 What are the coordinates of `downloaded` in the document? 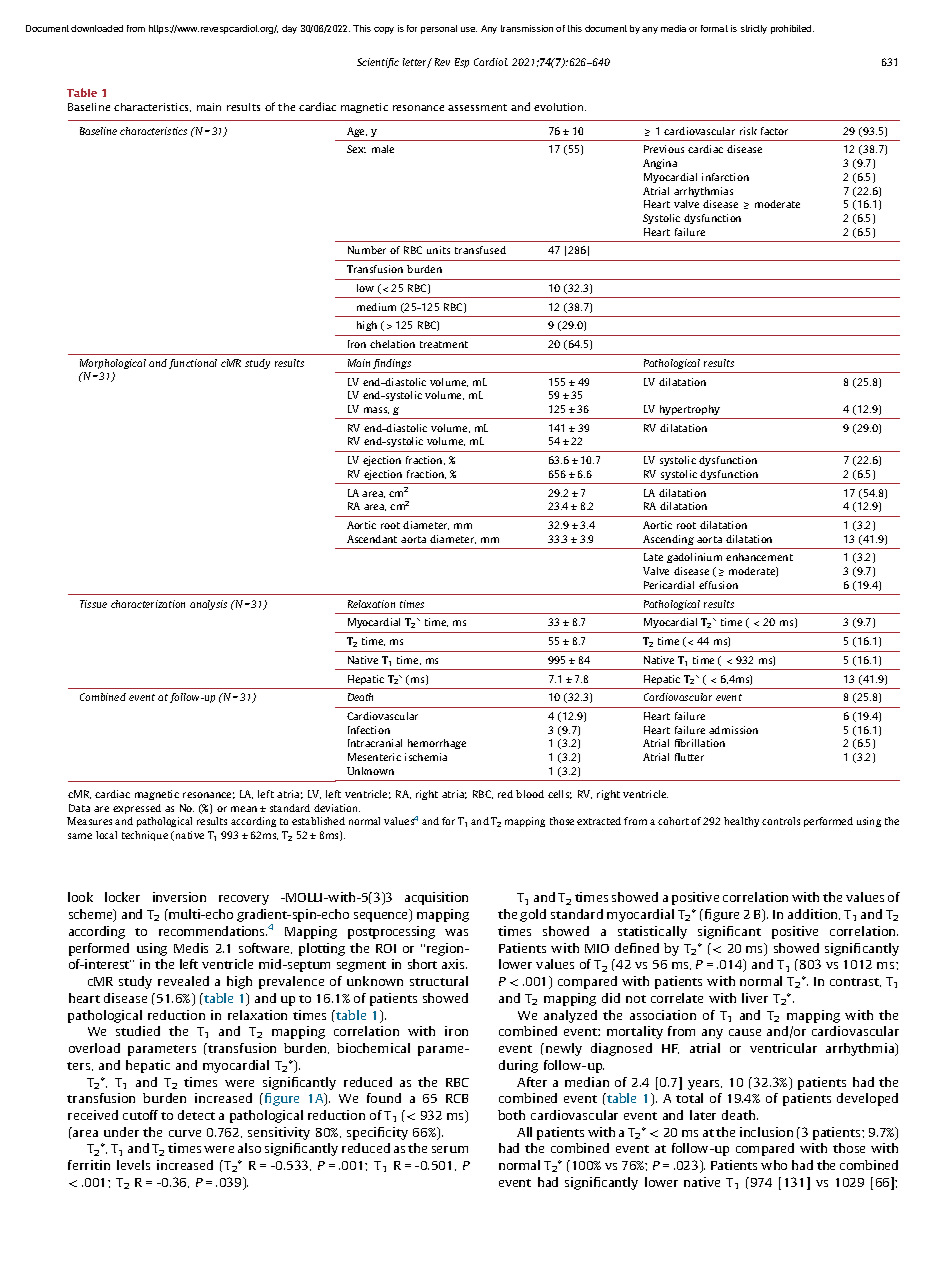 It's located at (97, 28).
